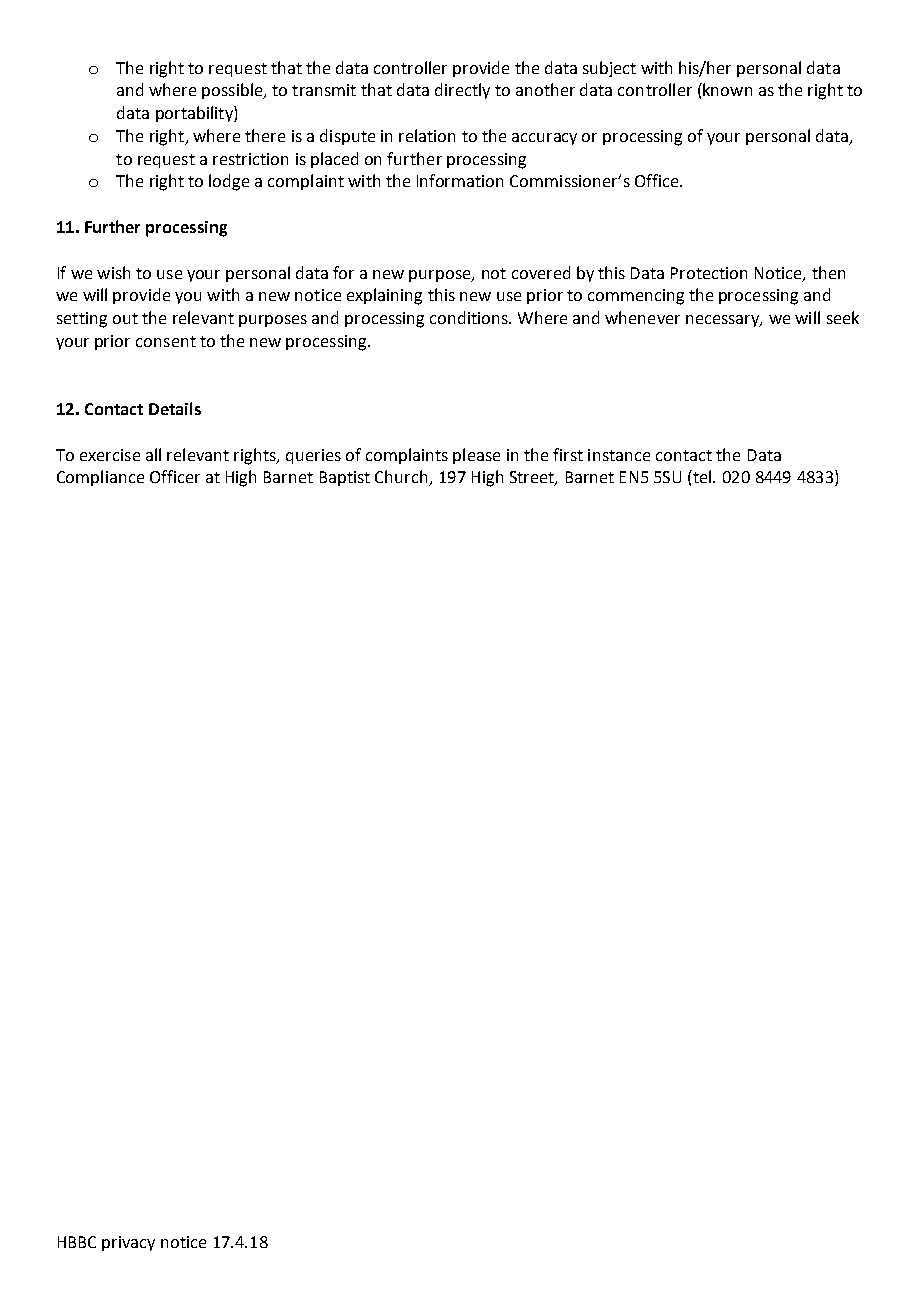 This document has width=924, height=1308. What do you see at coordinates (175, 408) in the document?
I see `Details` at bounding box center [175, 408].
